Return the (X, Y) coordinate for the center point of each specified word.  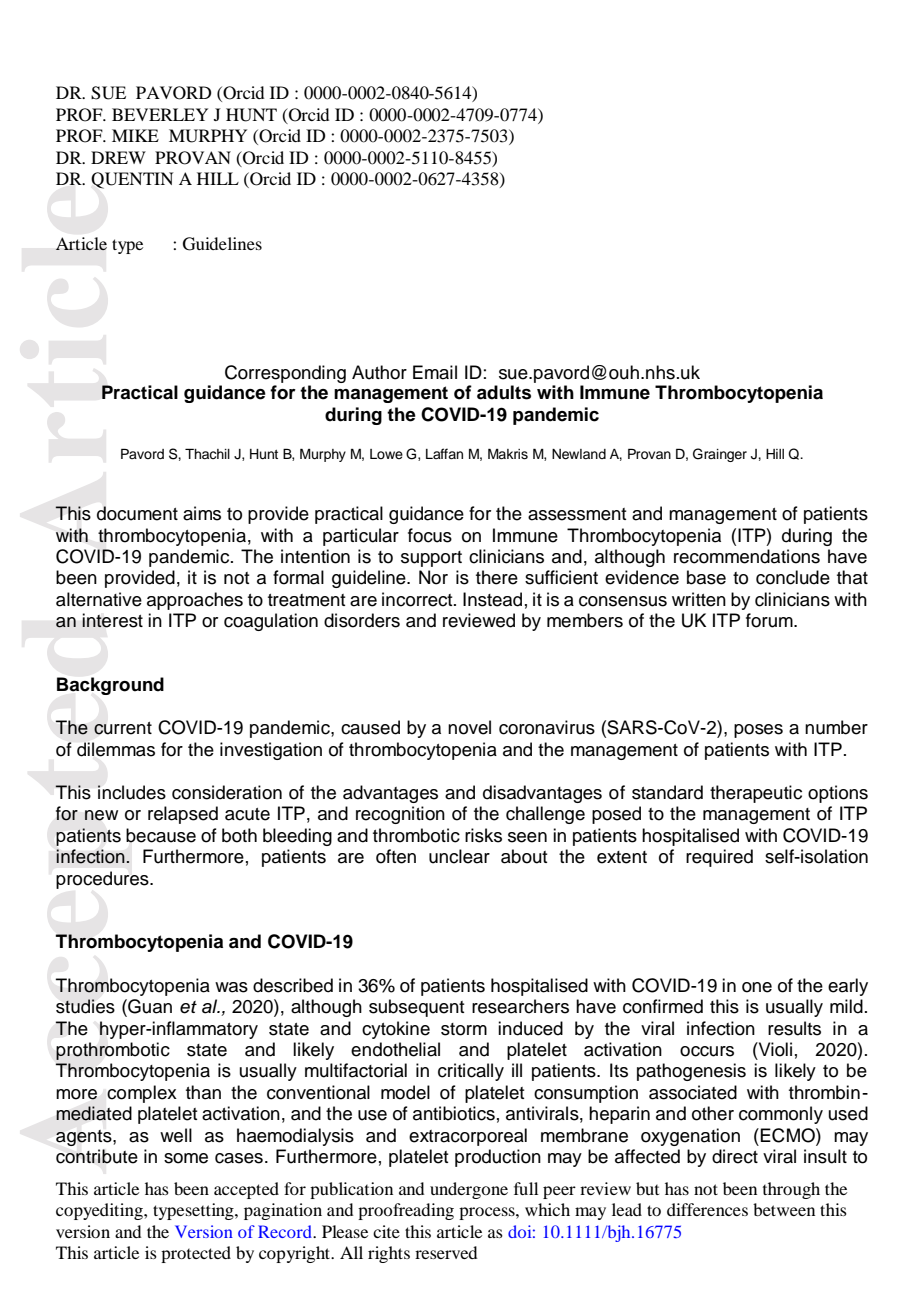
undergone (469, 1190)
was (231, 987)
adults (504, 392)
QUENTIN (132, 180)
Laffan (444, 453)
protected (196, 1254)
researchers (520, 1006)
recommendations (747, 556)
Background (110, 686)
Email (435, 372)
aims (202, 513)
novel (469, 727)
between (784, 1209)
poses (758, 731)
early (848, 987)
